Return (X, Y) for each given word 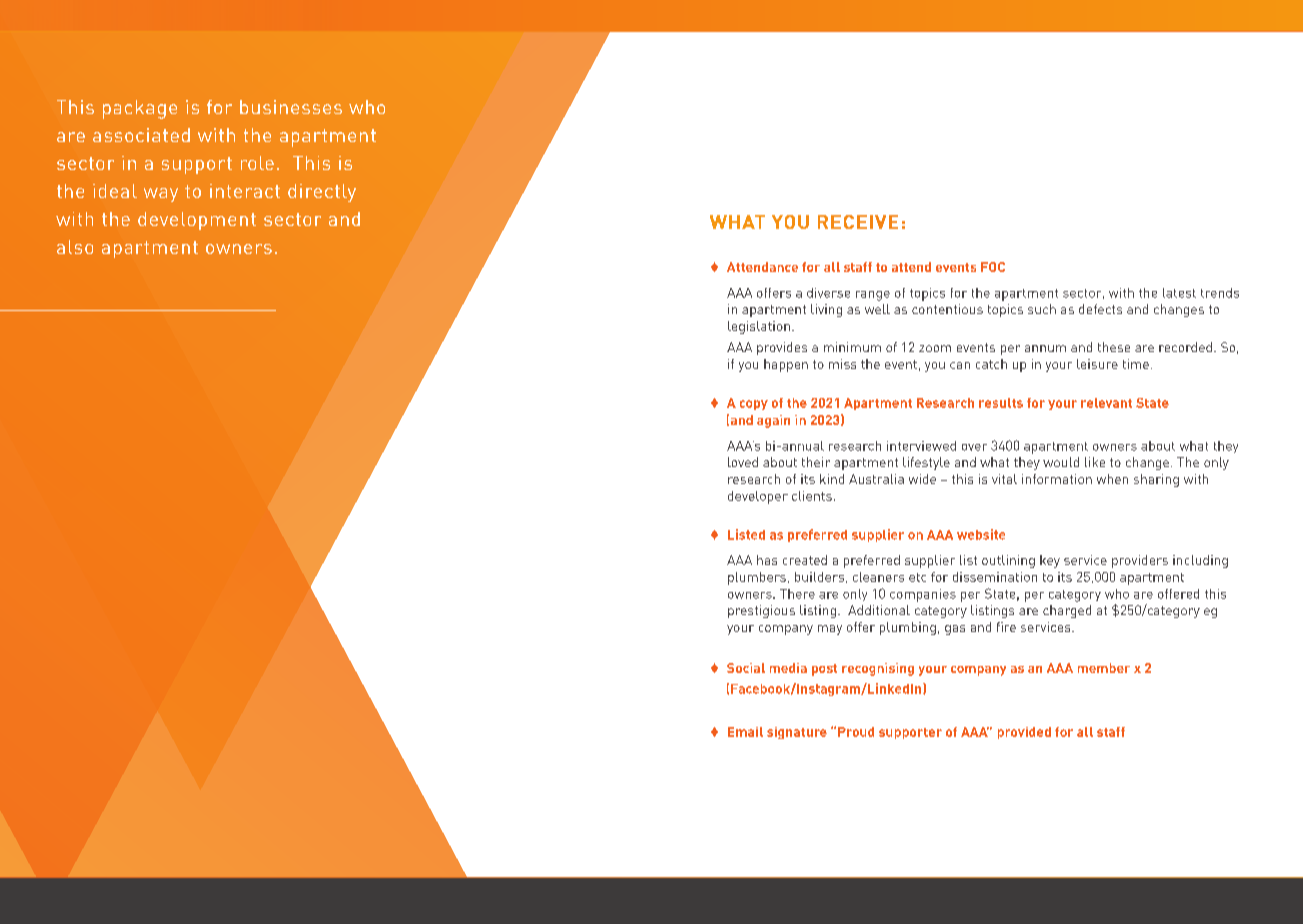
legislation (759, 327)
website (981, 534)
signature (797, 733)
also (75, 247)
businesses (291, 107)
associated (141, 135)
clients (812, 496)
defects (1100, 309)
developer (758, 497)
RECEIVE (858, 222)
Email (745, 732)
